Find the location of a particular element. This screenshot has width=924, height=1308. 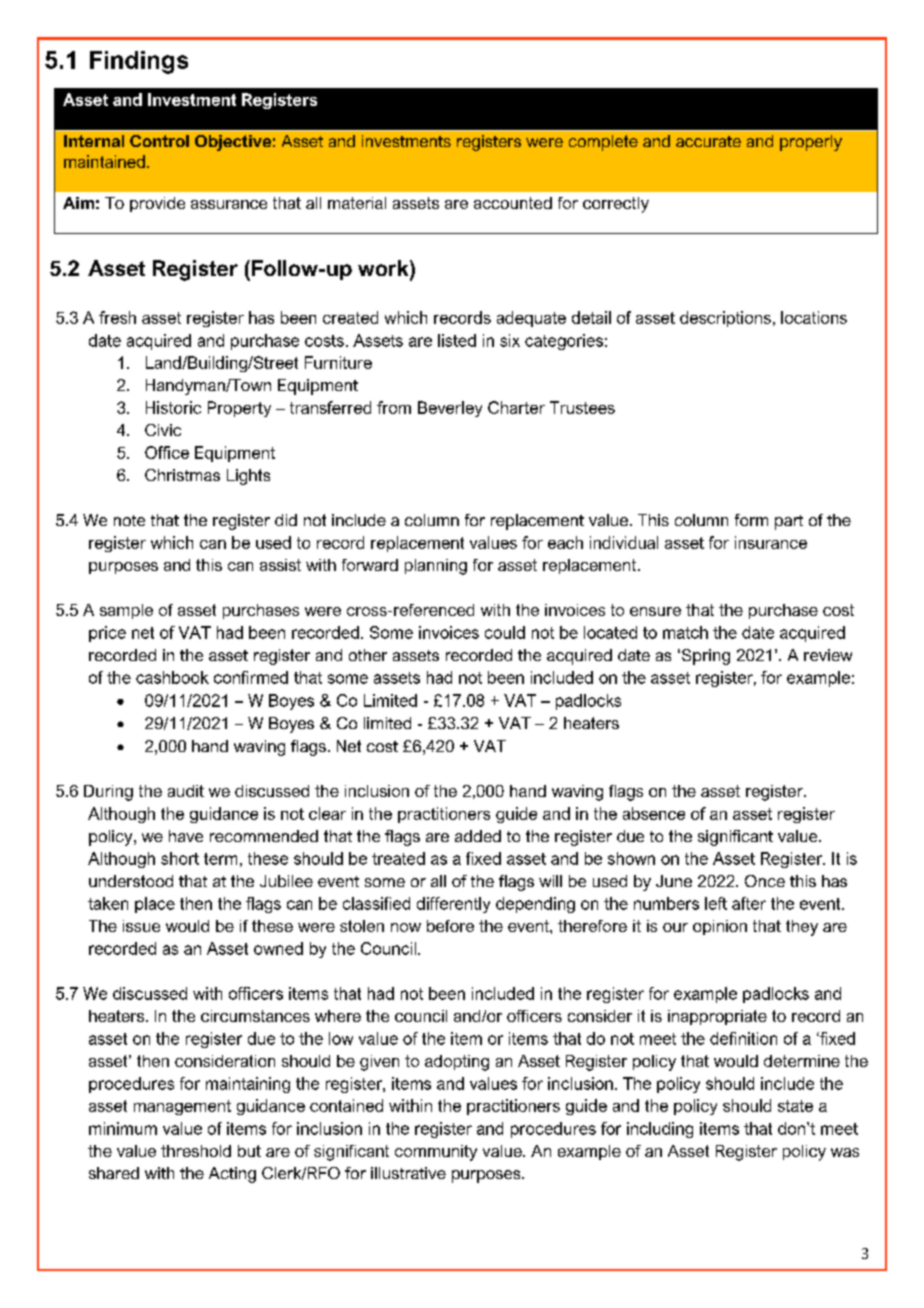

state is located at coordinates (795, 1106).
